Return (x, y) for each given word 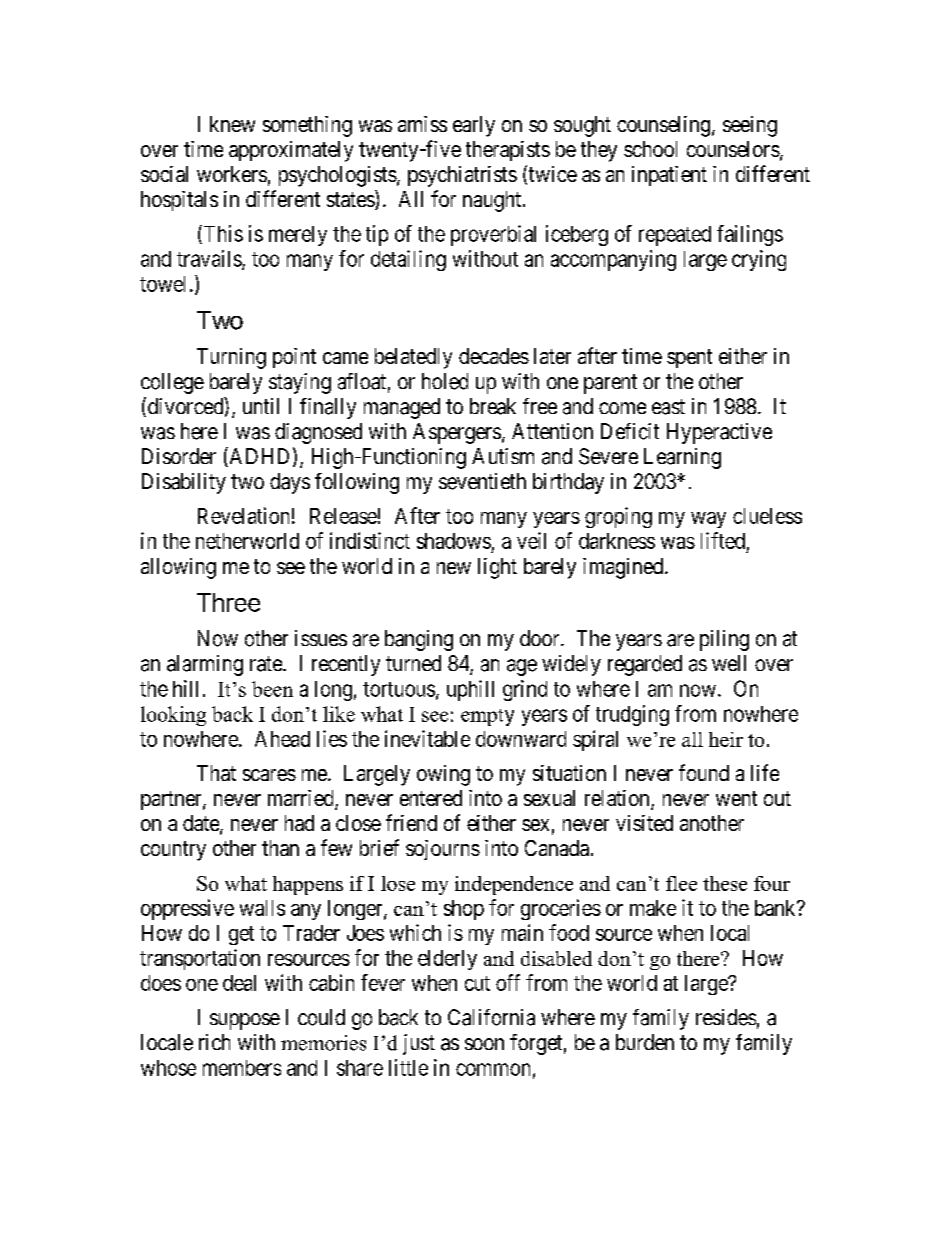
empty (487, 717)
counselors (733, 149)
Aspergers (457, 433)
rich (214, 1042)
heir (726, 739)
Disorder (179, 456)
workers (232, 174)
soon (484, 1044)
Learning (682, 458)
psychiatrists (462, 176)
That (216, 773)
